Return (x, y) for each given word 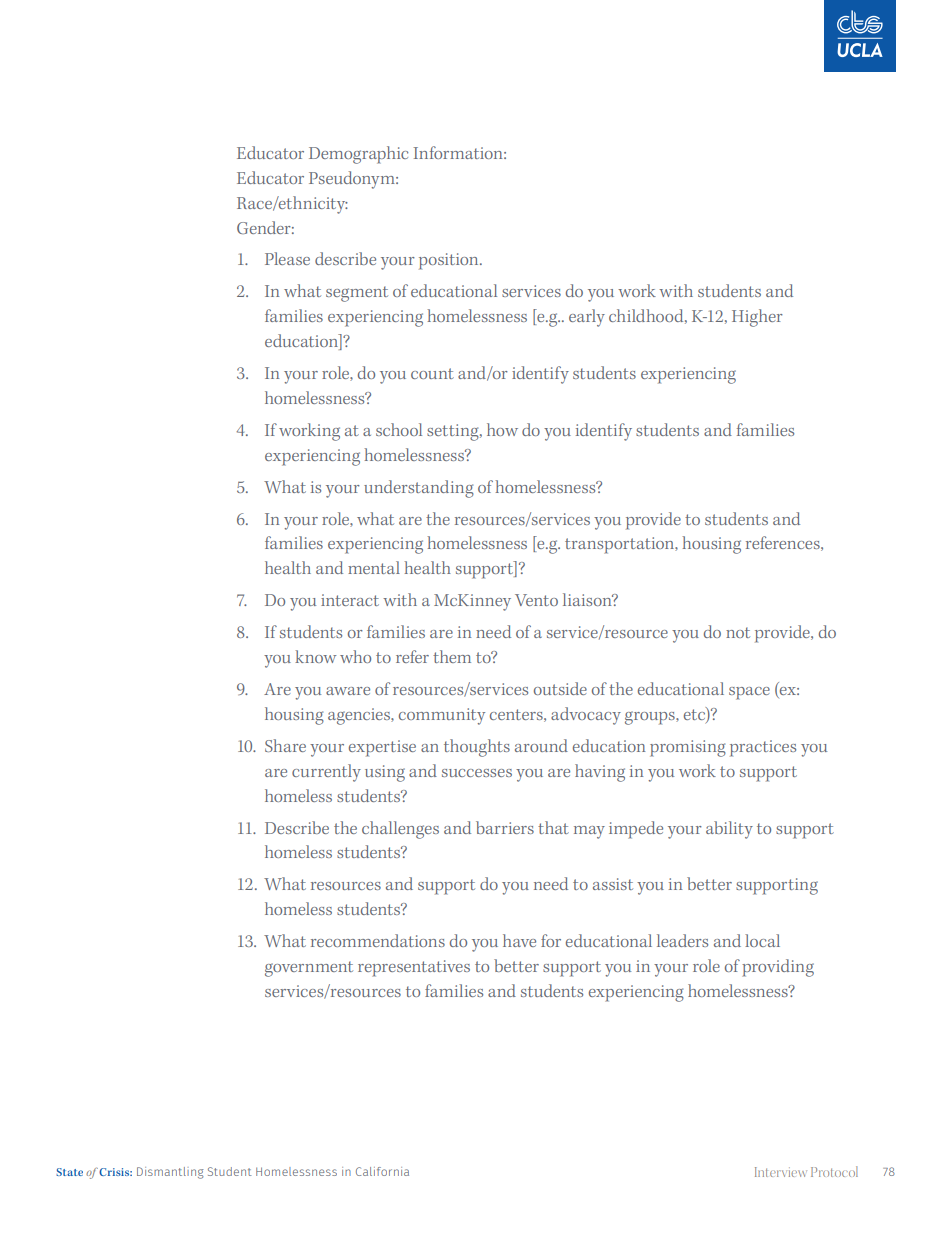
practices (763, 748)
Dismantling (170, 1173)
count (432, 373)
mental (374, 567)
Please (287, 258)
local (762, 940)
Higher (757, 318)
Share (285, 745)
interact (350, 600)
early (587, 318)
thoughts (477, 748)
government (309, 969)
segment (357, 294)
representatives (414, 968)
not (738, 632)
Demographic (358, 155)
